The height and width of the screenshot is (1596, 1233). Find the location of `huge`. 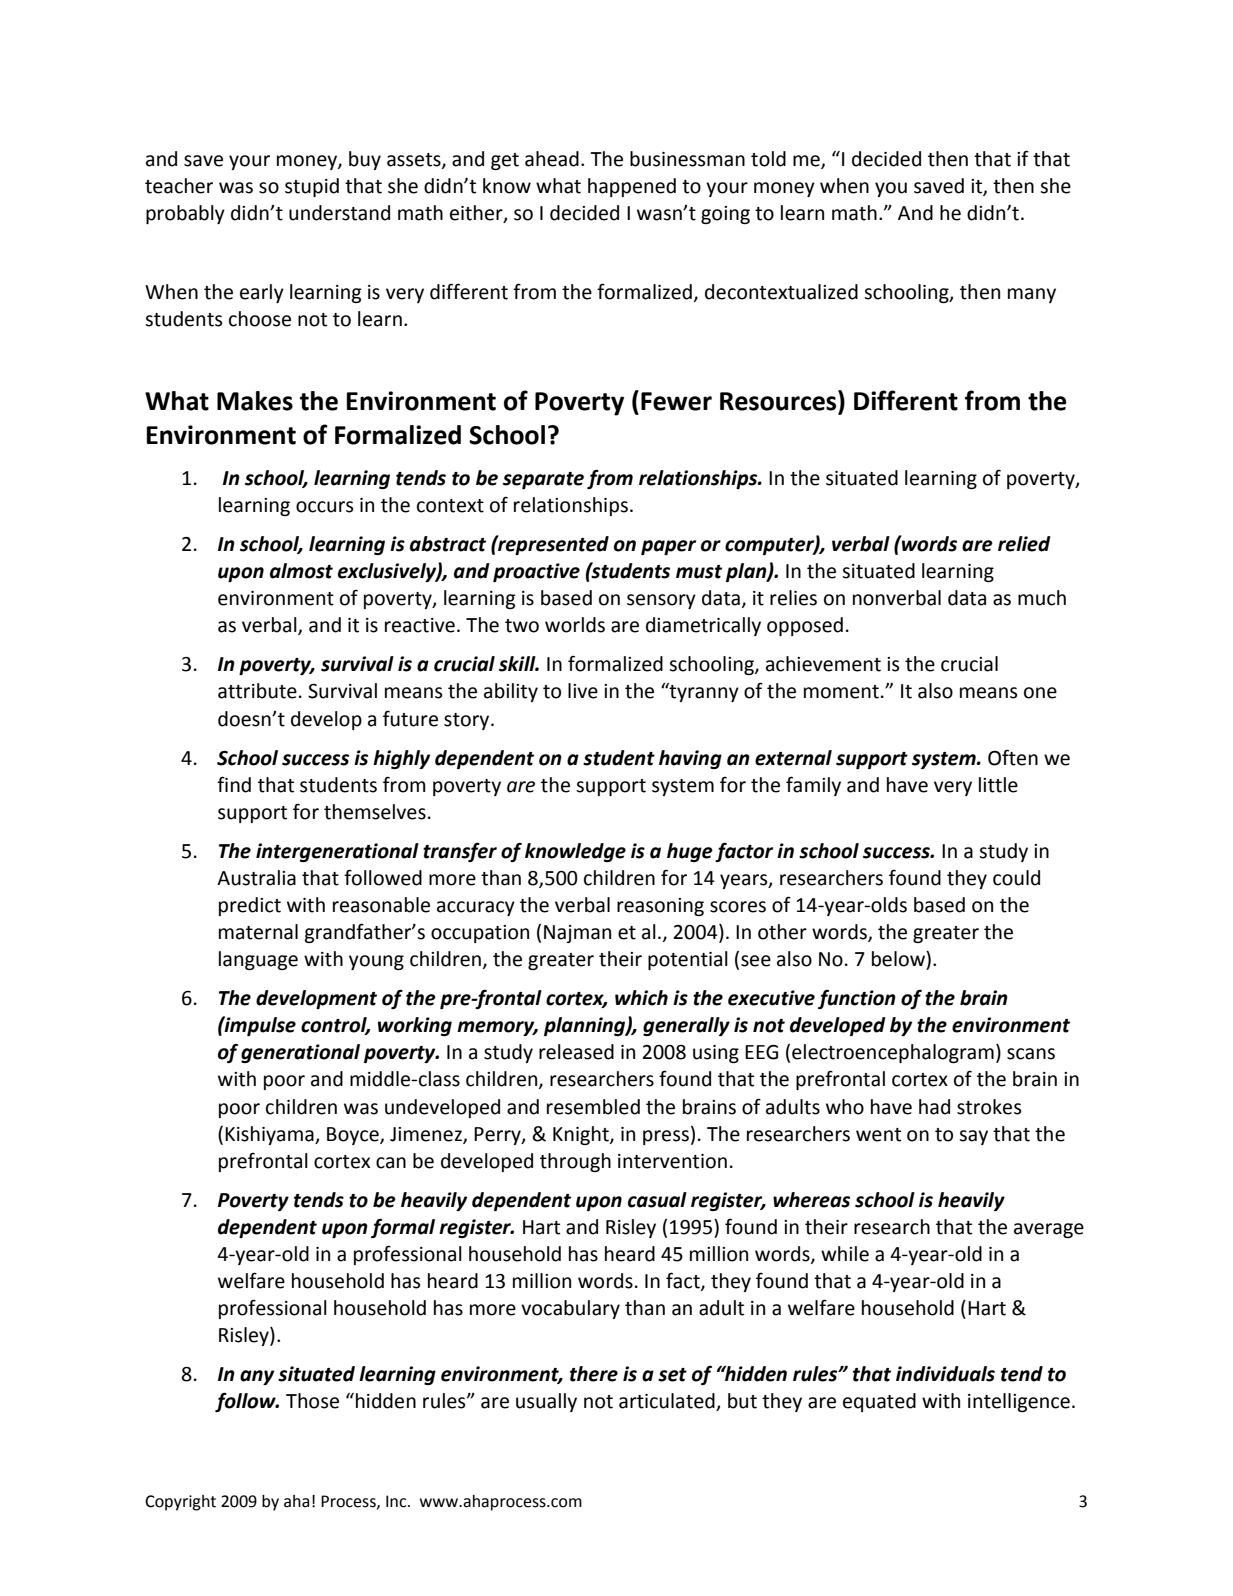

huge is located at coordinates (690, 852).
